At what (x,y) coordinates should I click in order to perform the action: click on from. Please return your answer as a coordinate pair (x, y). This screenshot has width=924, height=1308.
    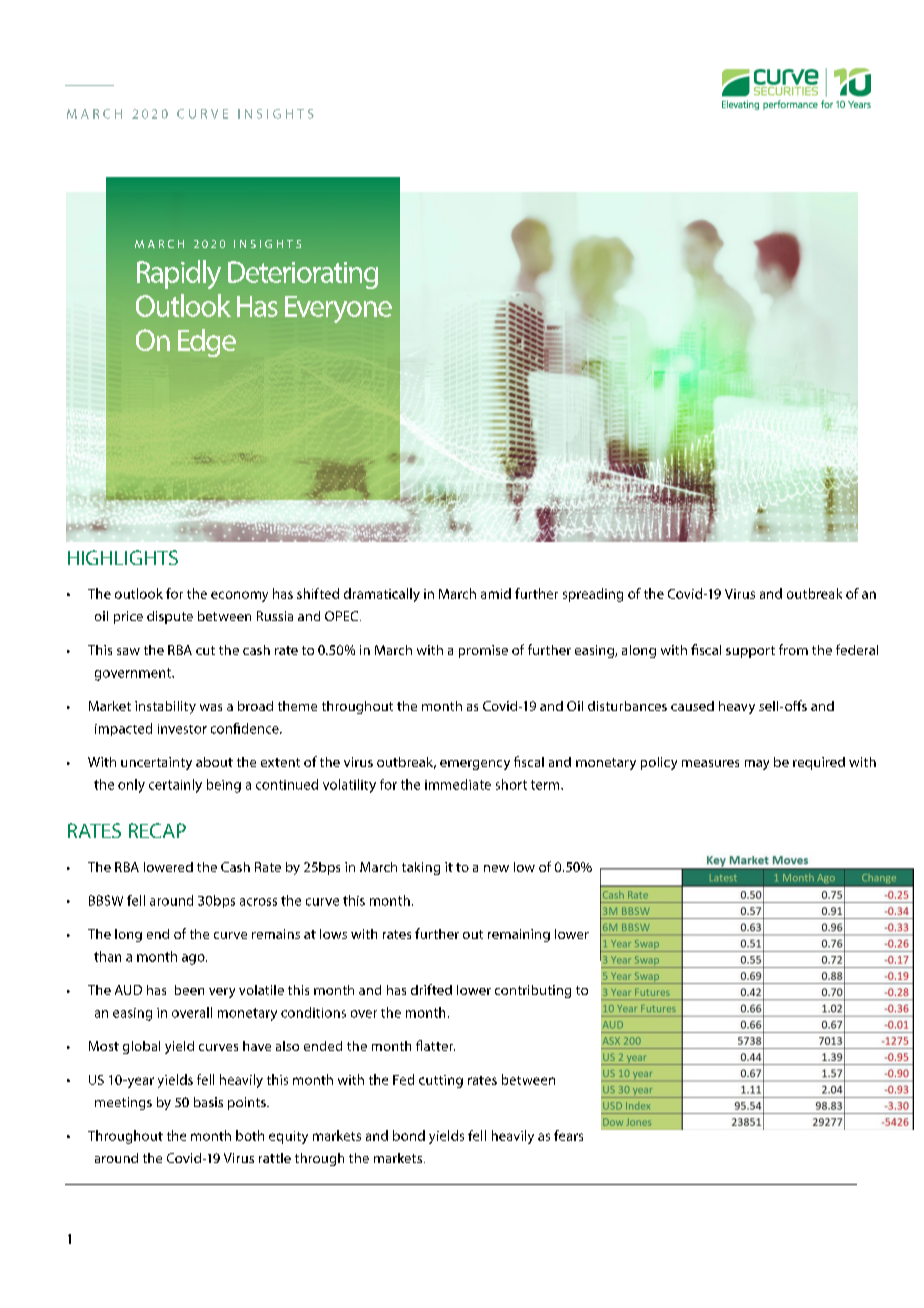
    Looking at the image, I should click on (793, 649).
